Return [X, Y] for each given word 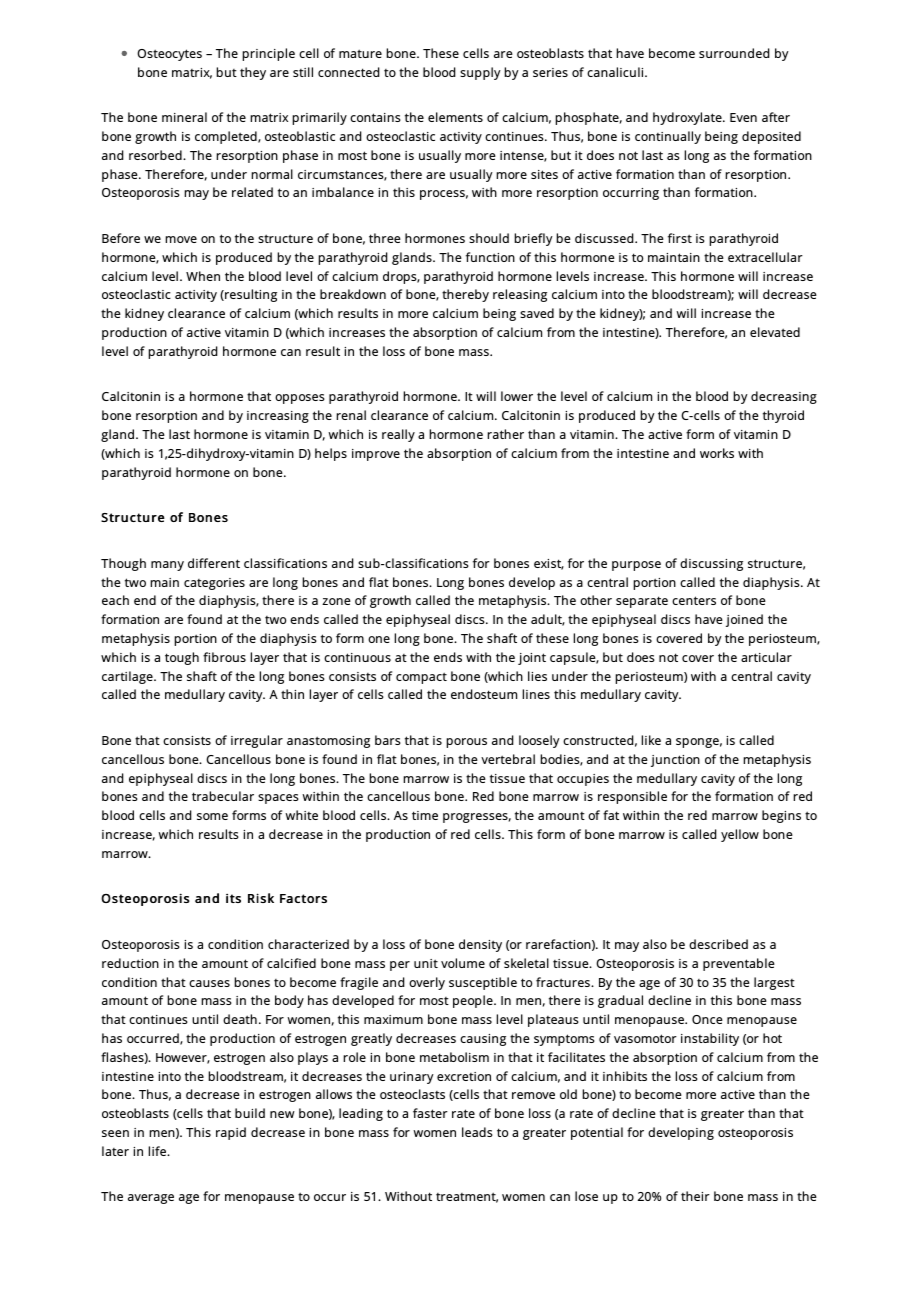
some [212, 816]
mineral [184, 117]
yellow [740, 835]
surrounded [734, 53]
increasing [278, 417]
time [425, 815]
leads [477, 1132]
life [158, 1151]
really [398, 435]
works [717, 453]
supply [480, 73]
